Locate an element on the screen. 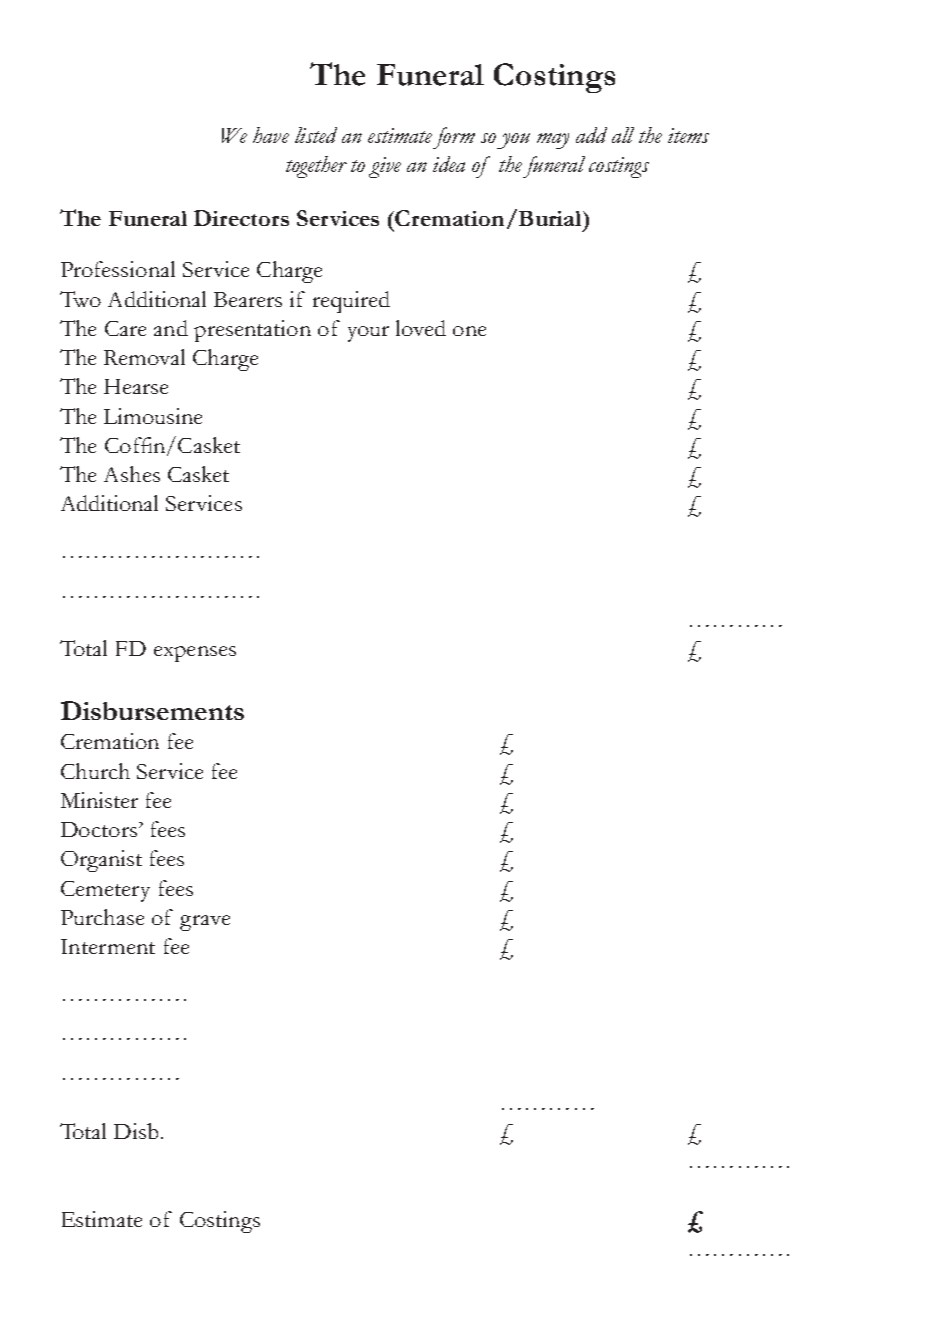  give is located at coordinates (385, 167).
